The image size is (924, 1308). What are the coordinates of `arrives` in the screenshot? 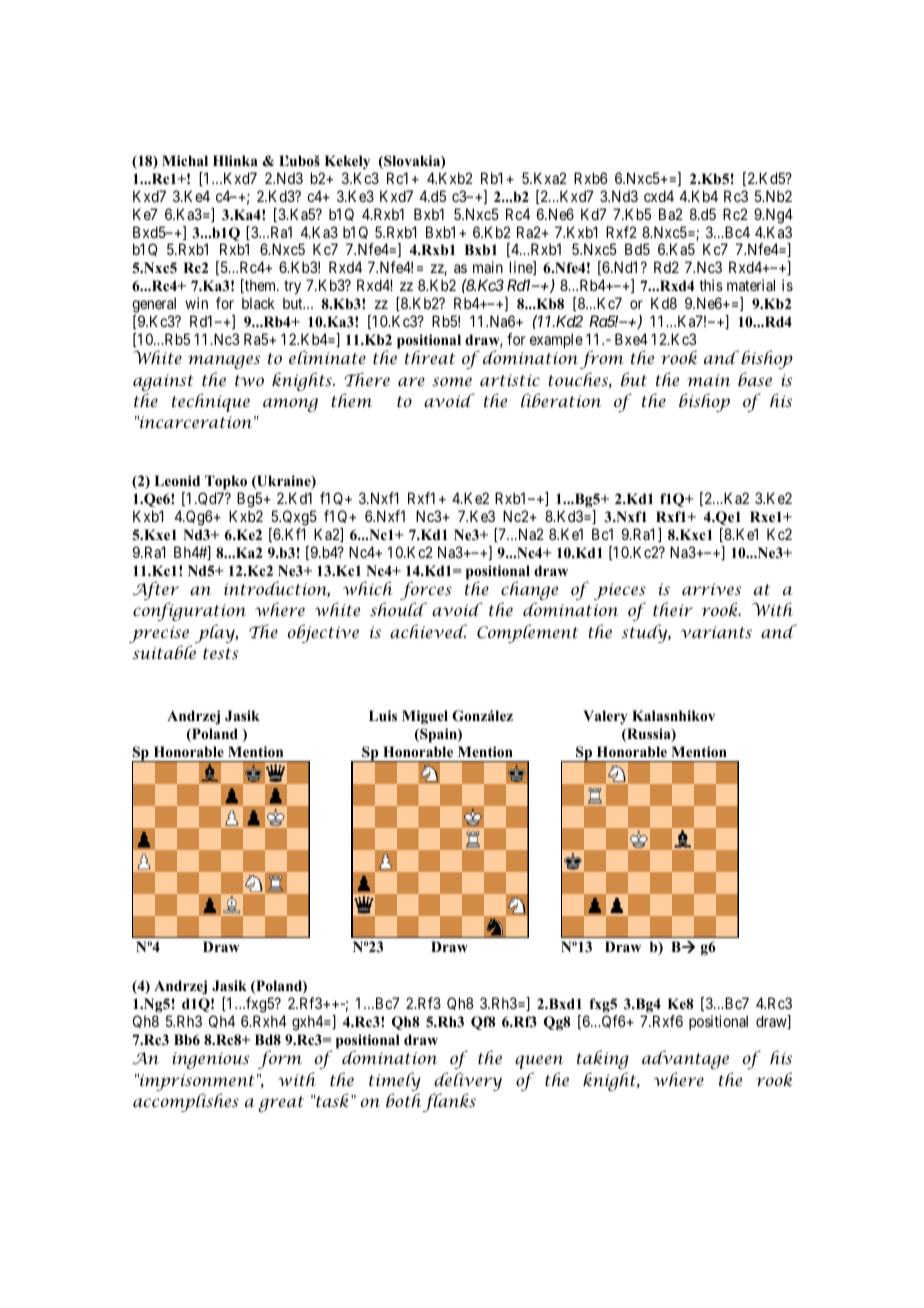 It's located at (711, 589).
